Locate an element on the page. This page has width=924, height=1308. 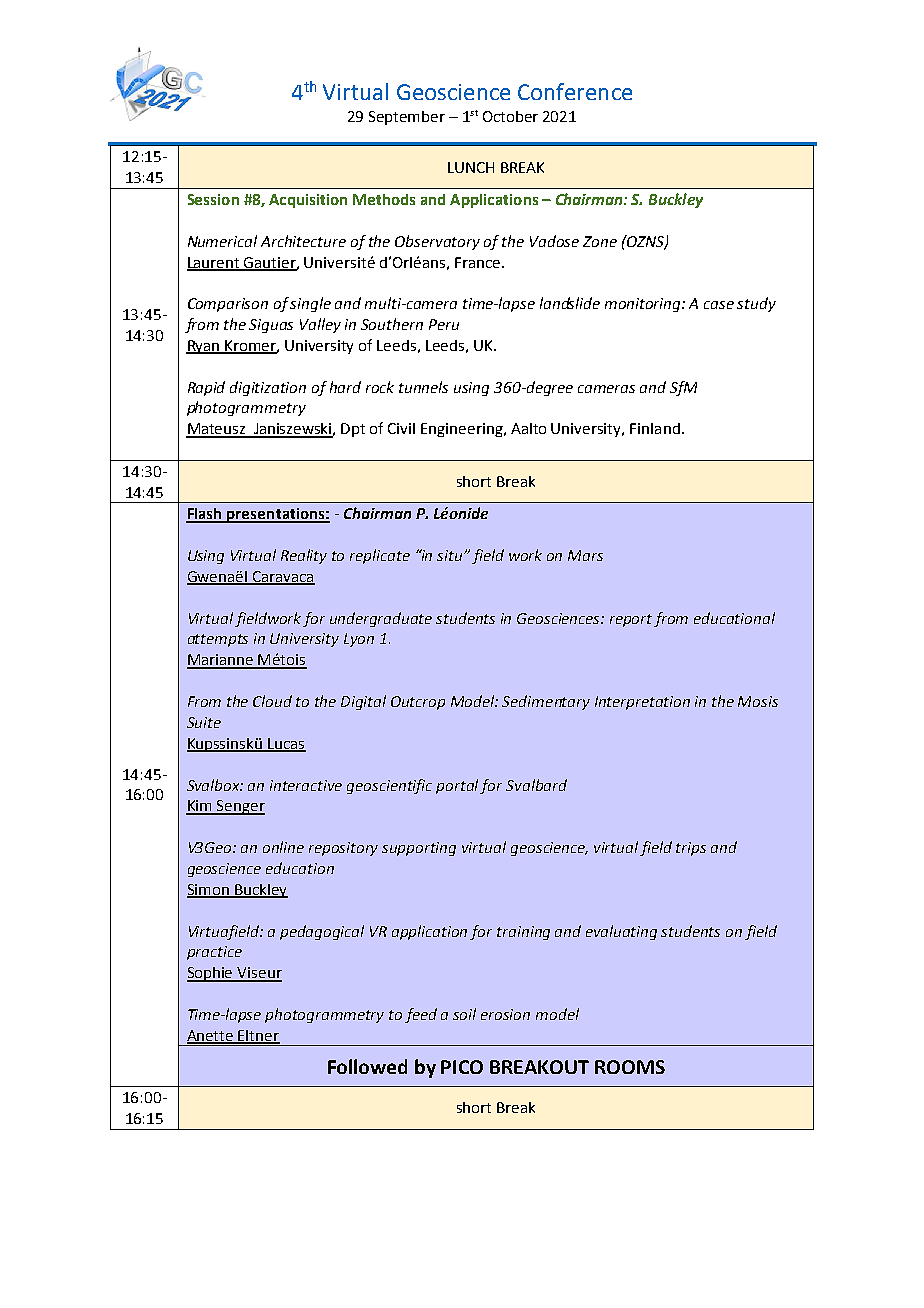
Acquisition is located at coordinates (308, 201).
